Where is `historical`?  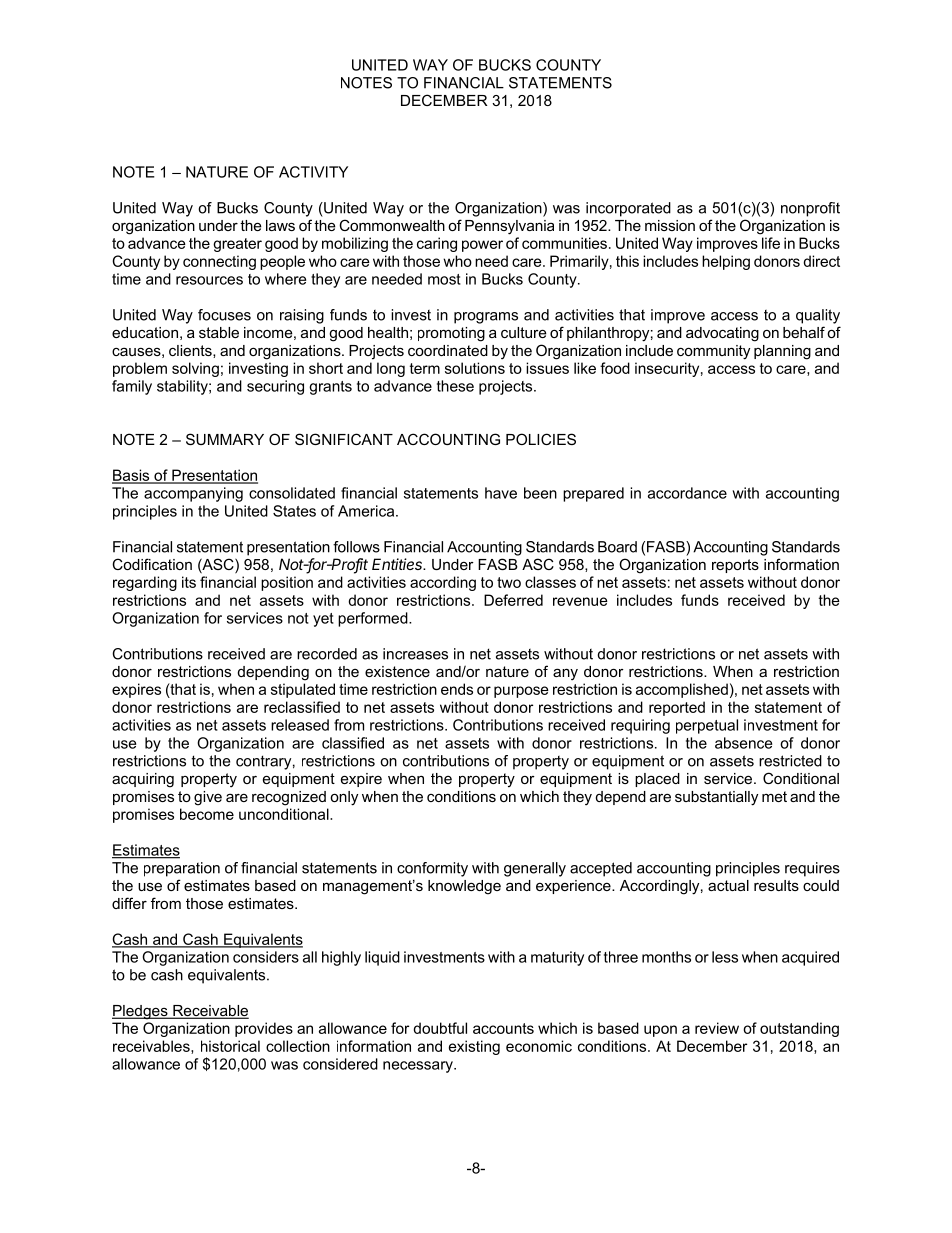
historical is located at coordinates (230, 1046).
